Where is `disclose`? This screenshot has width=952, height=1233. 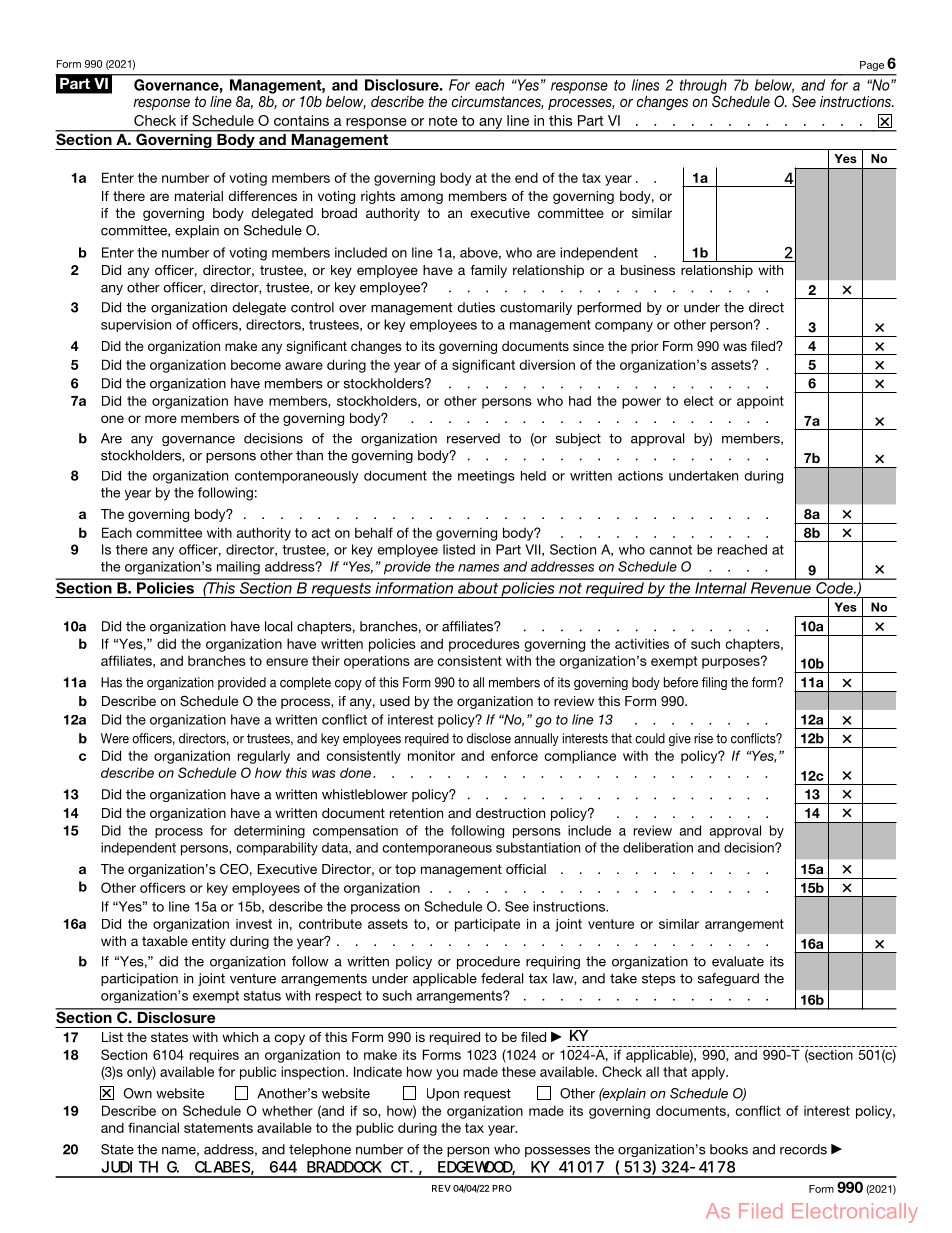
disclose is located at coordinates (489, 738).
